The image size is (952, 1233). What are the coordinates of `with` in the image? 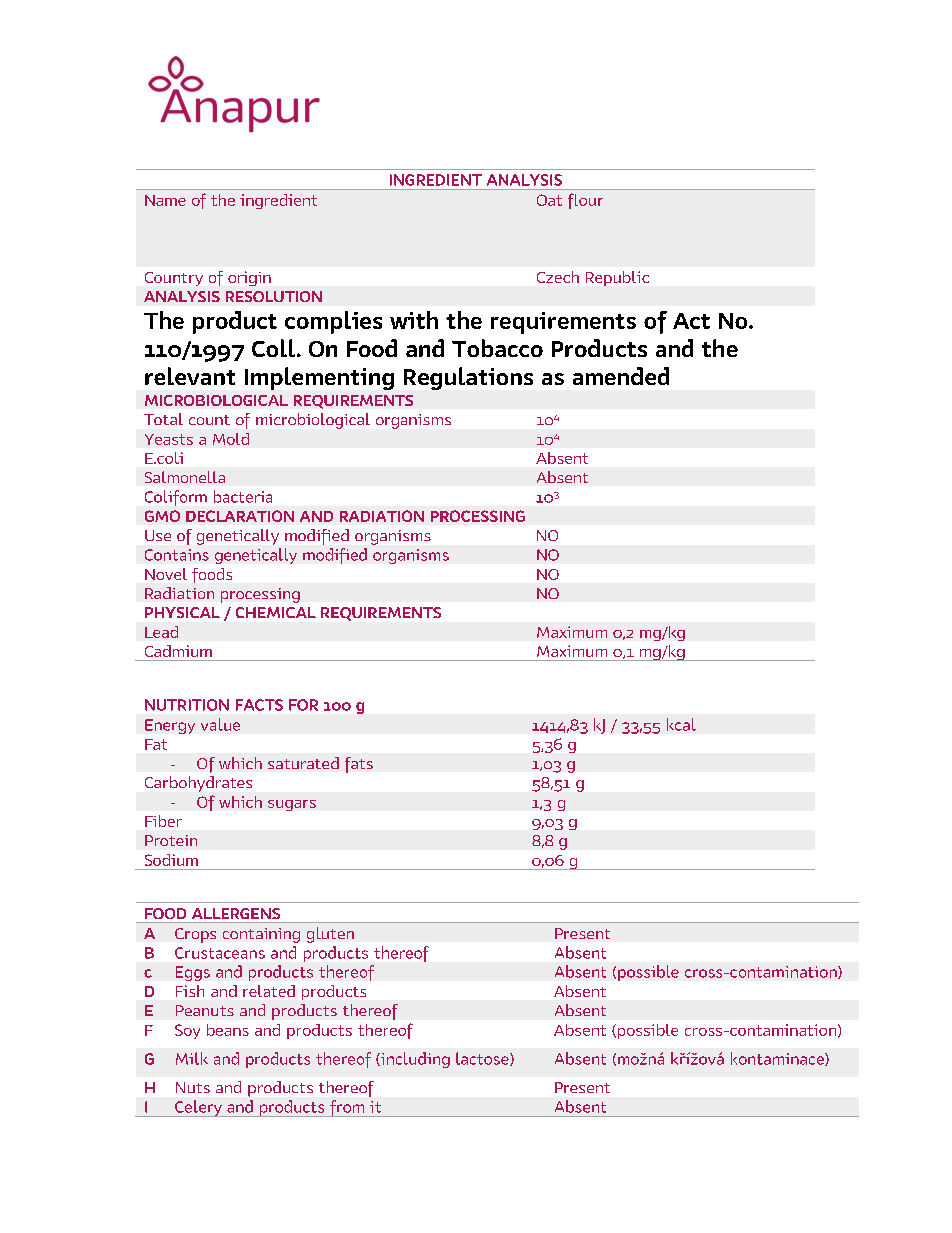 It's located at (414, 320).
